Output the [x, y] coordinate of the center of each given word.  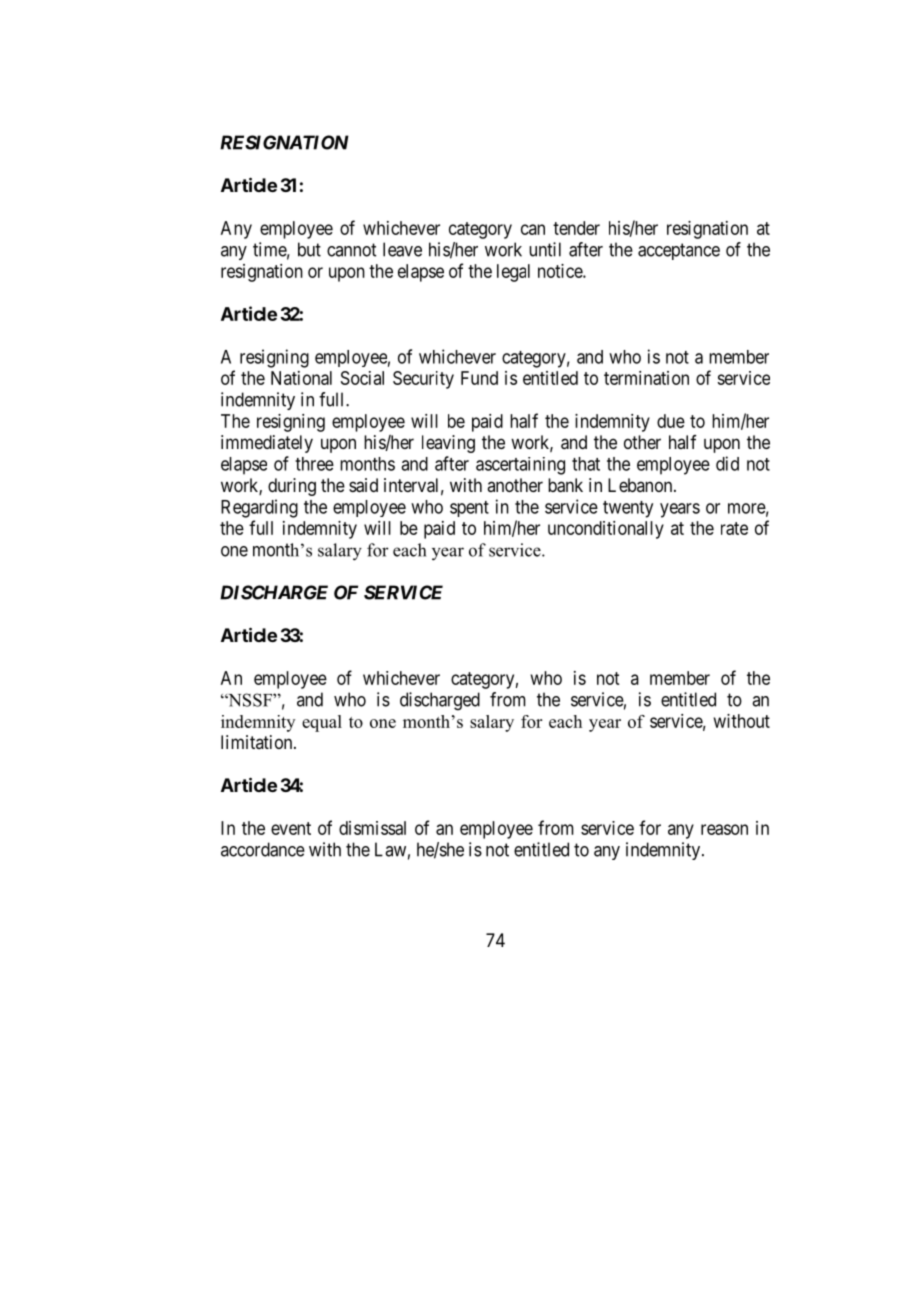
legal [513, 273]
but [309, 249]
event [291, 828]
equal [322, 723]
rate [734, 528]
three [314, 464]
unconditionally [606, 530]
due [671, 421]
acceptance [679, 251]
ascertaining [520, 466]
